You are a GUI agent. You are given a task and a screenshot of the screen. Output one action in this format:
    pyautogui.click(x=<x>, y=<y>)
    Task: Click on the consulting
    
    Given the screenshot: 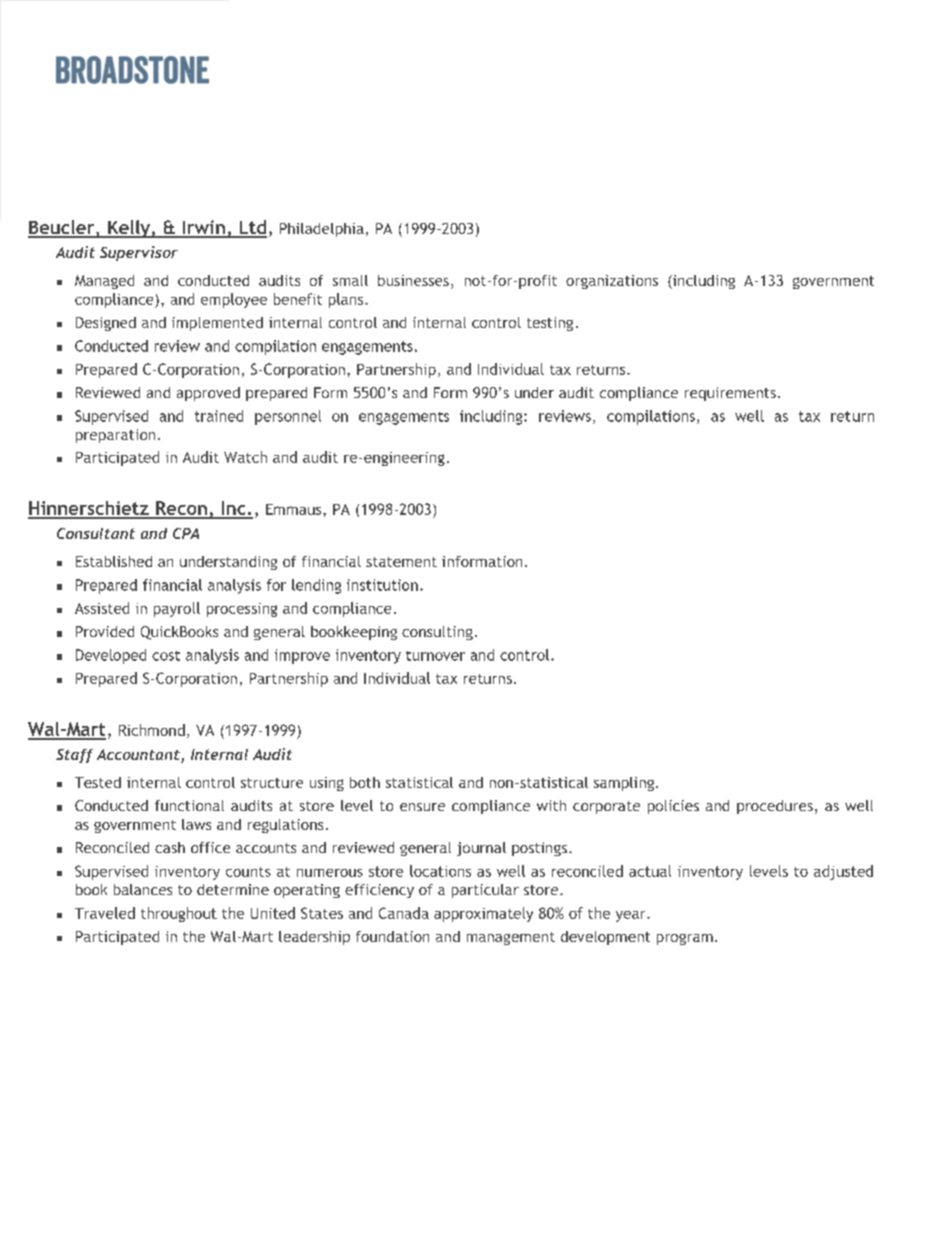 What is the action you would take?
    pyautogui.click(x=437, y=633)
